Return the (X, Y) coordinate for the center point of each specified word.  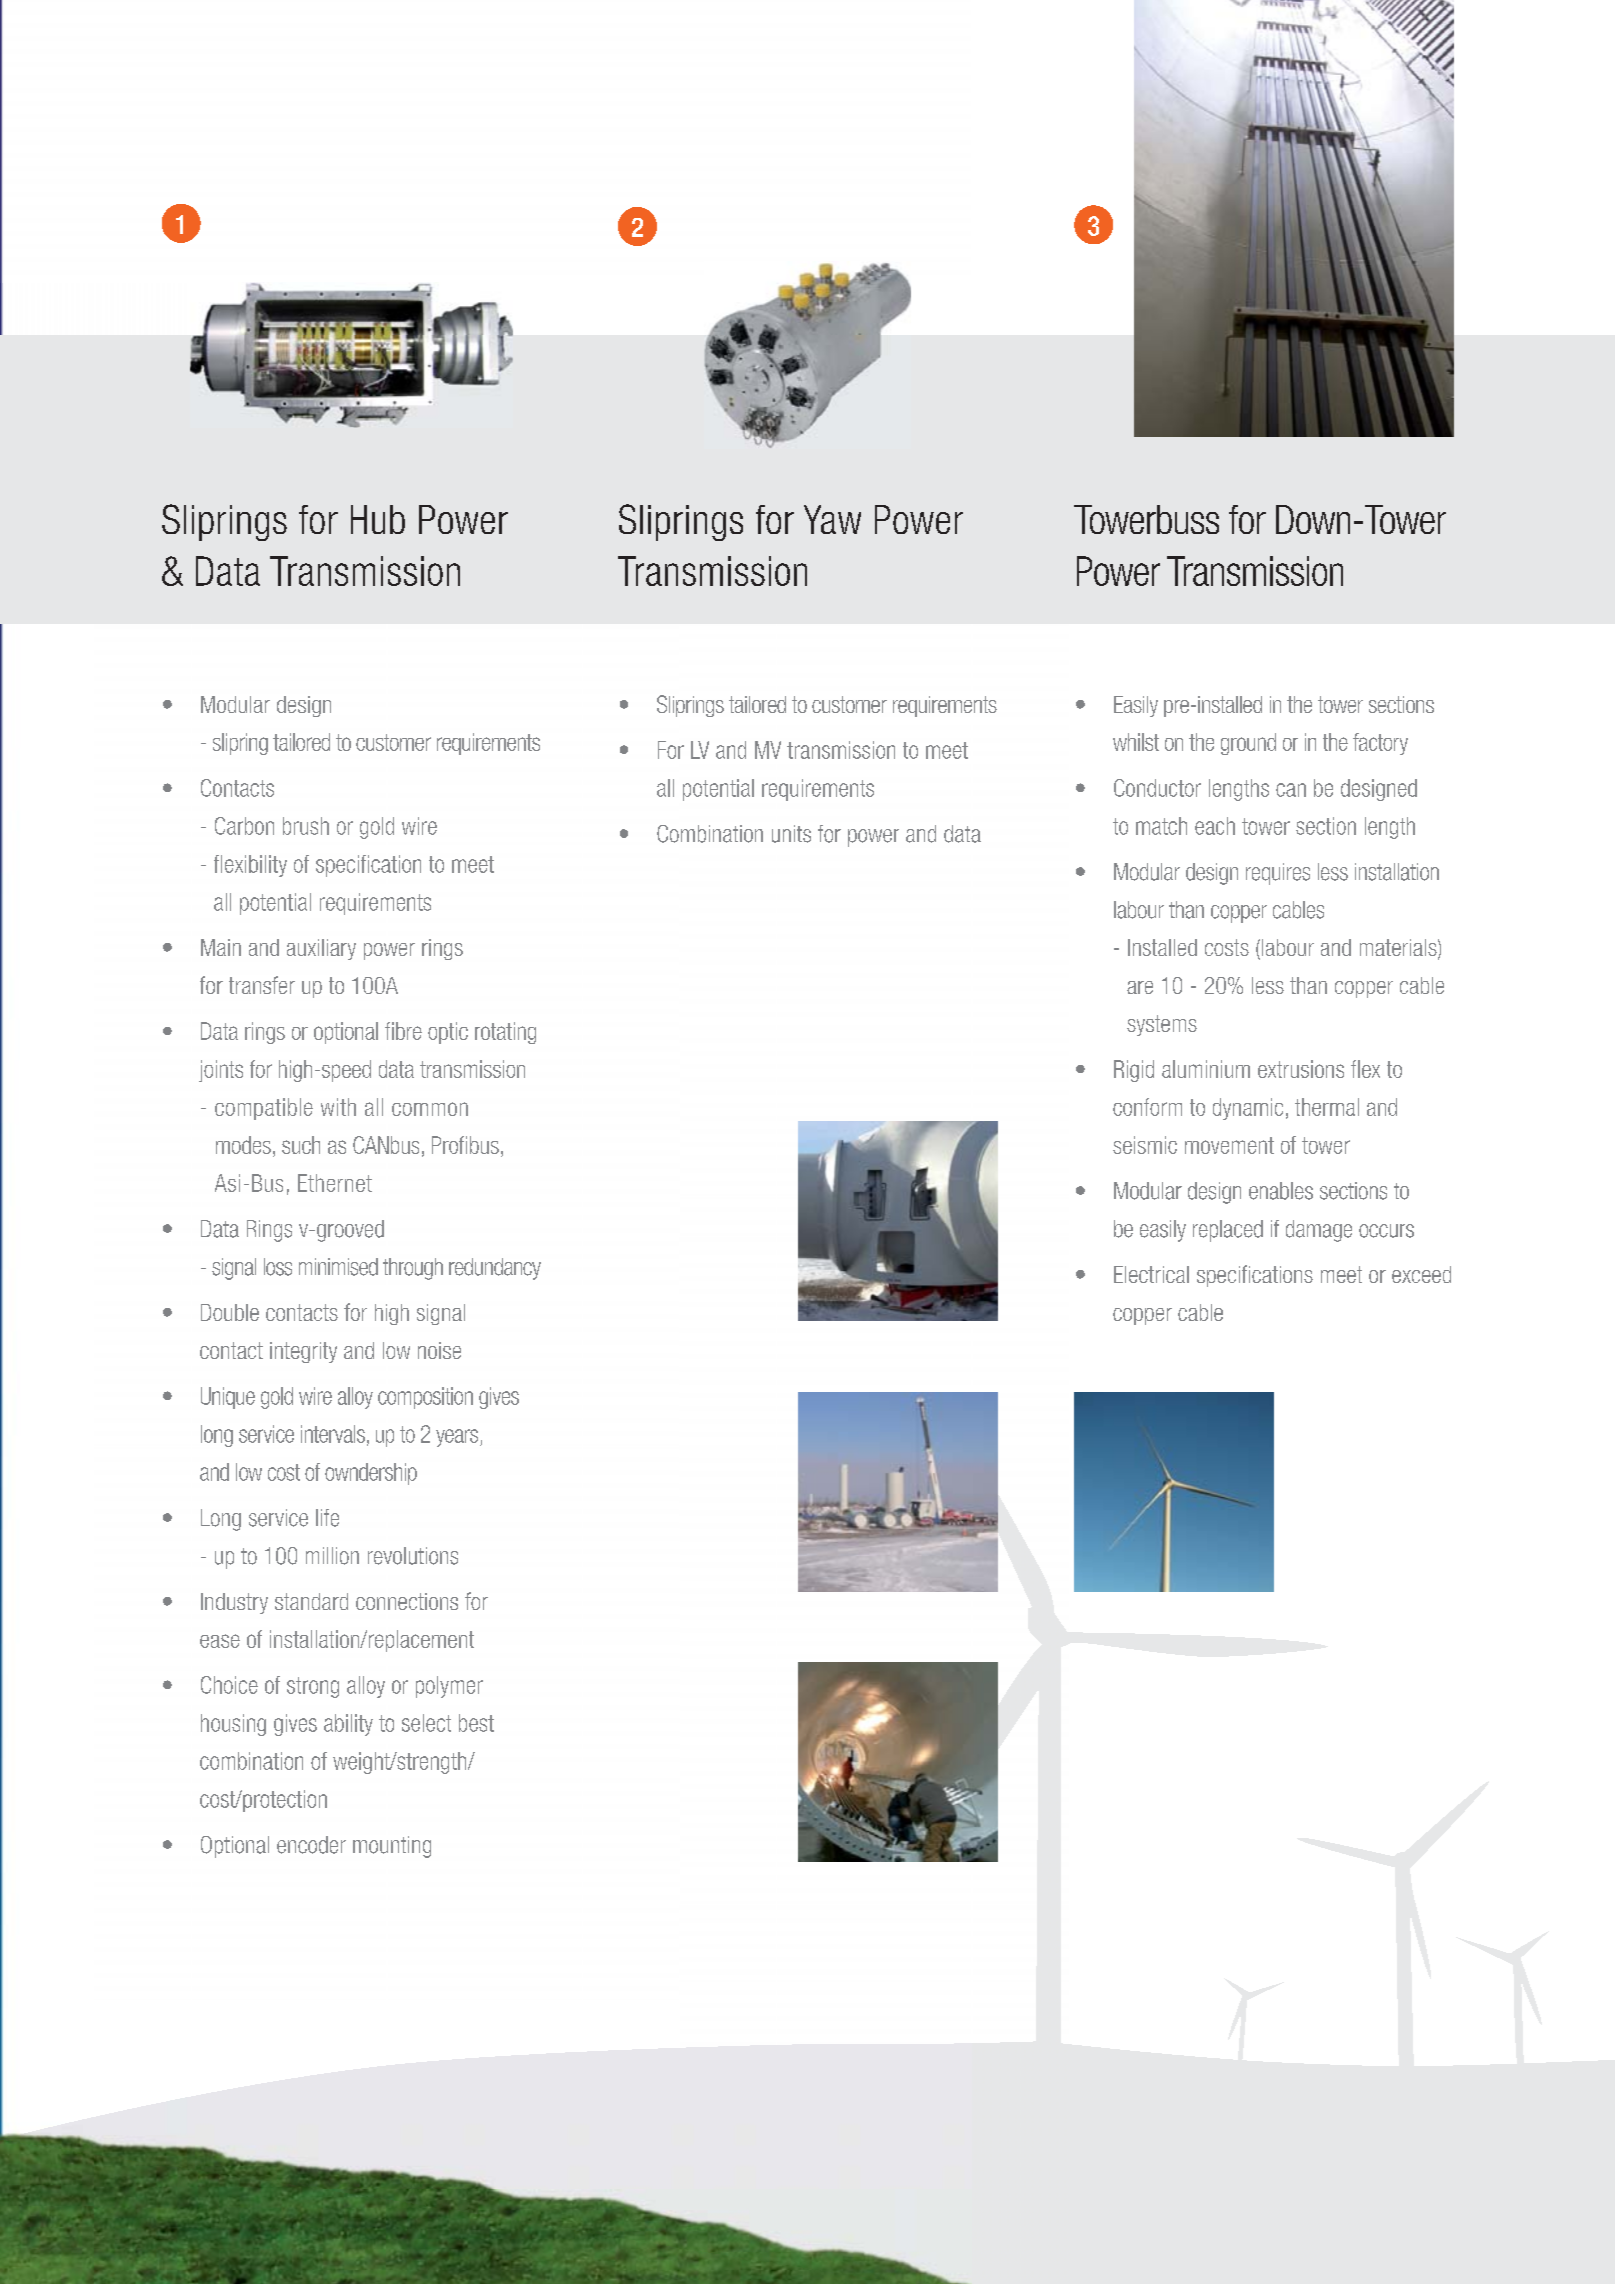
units (791, 834)
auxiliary (321, 949)
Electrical (1151, 1274)
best (476, 1723)
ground (1248, 744)
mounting (392, 1847)
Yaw (832, 519)
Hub (378, 519)
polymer (449, 1687)
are (1140, 987)
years (458, 1438)
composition (425, 1398)
